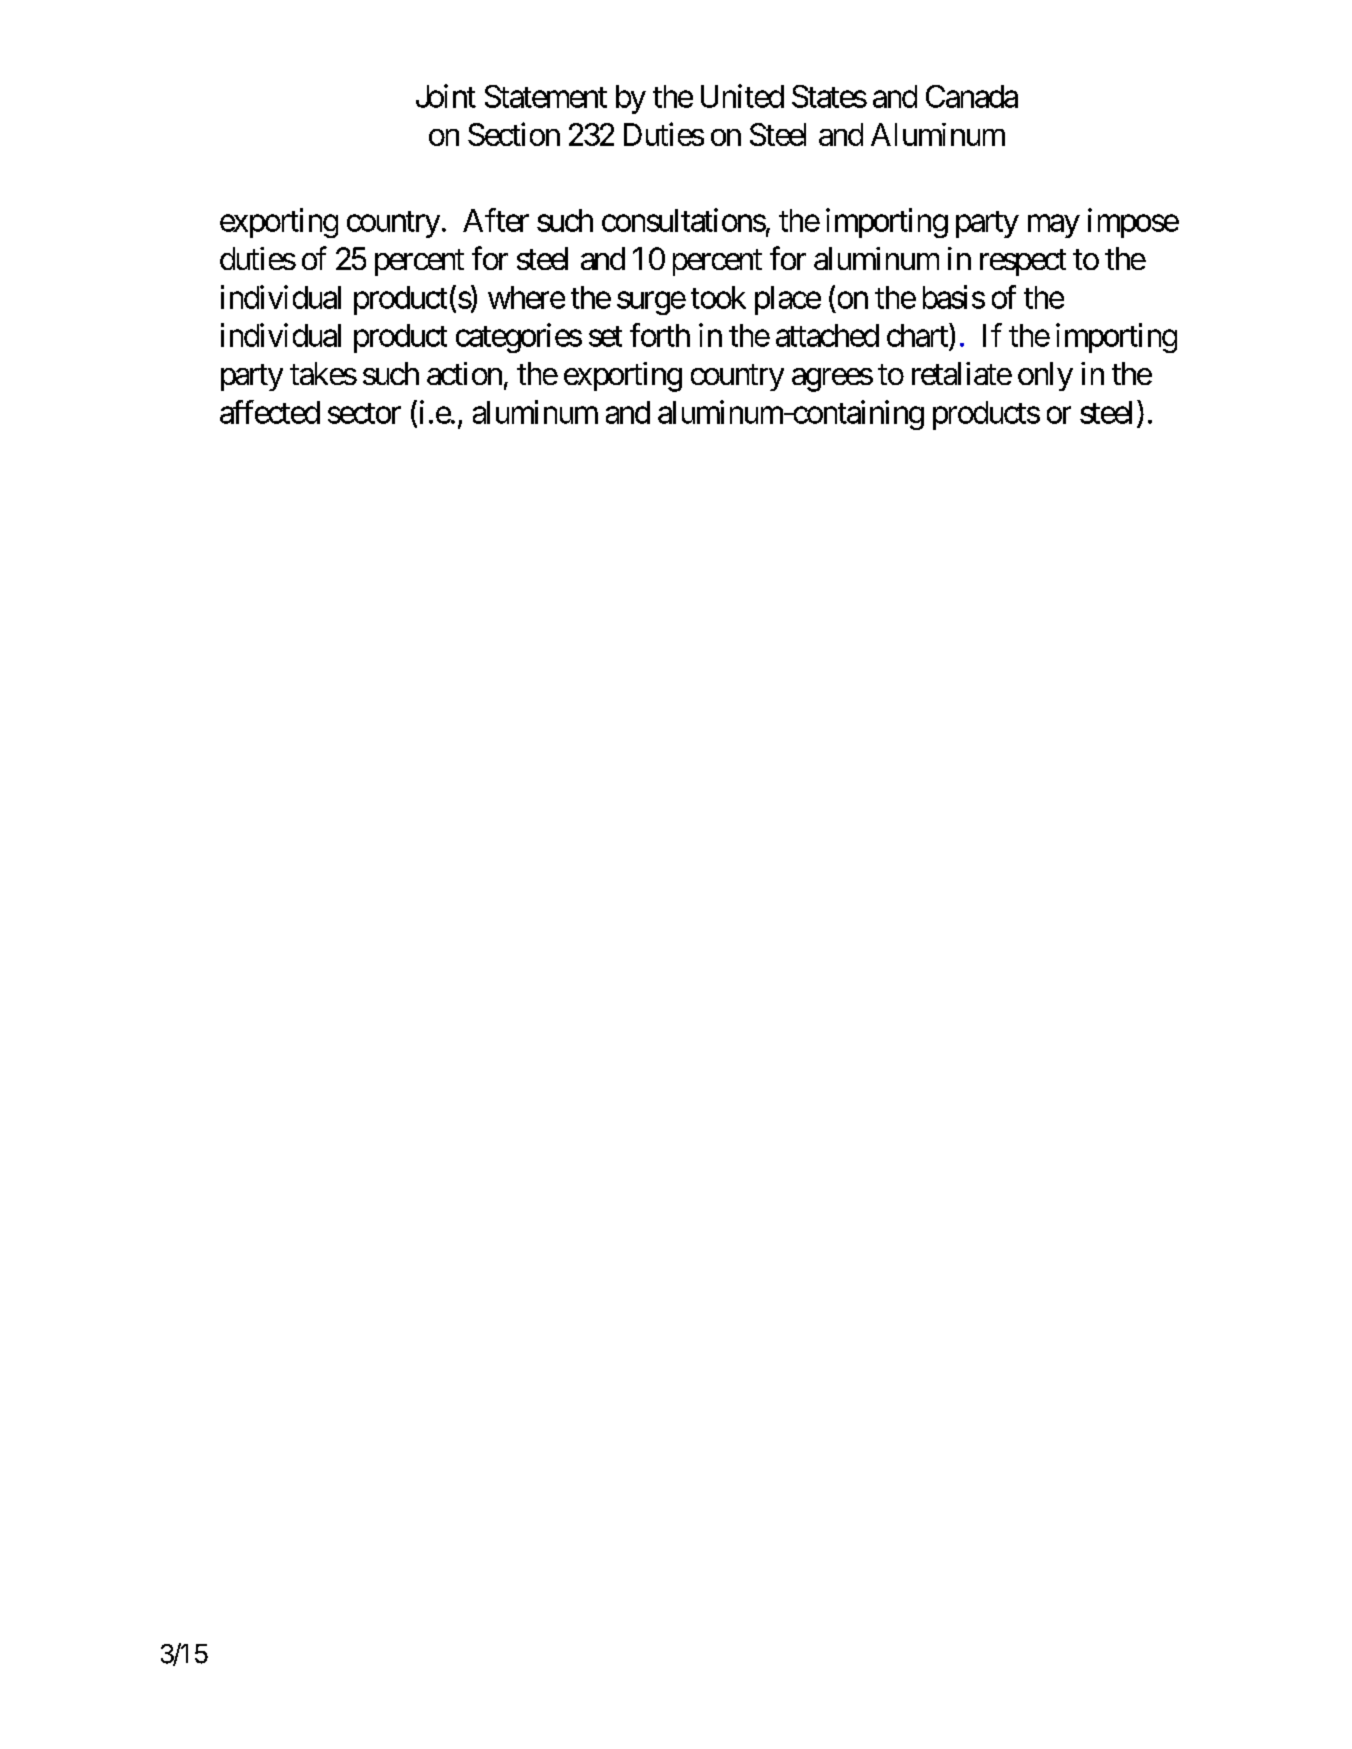 The height and width of the image is (1749, 1352). Describe the element at coordinates (1045, 376) in the image. I see `only` at that location.
